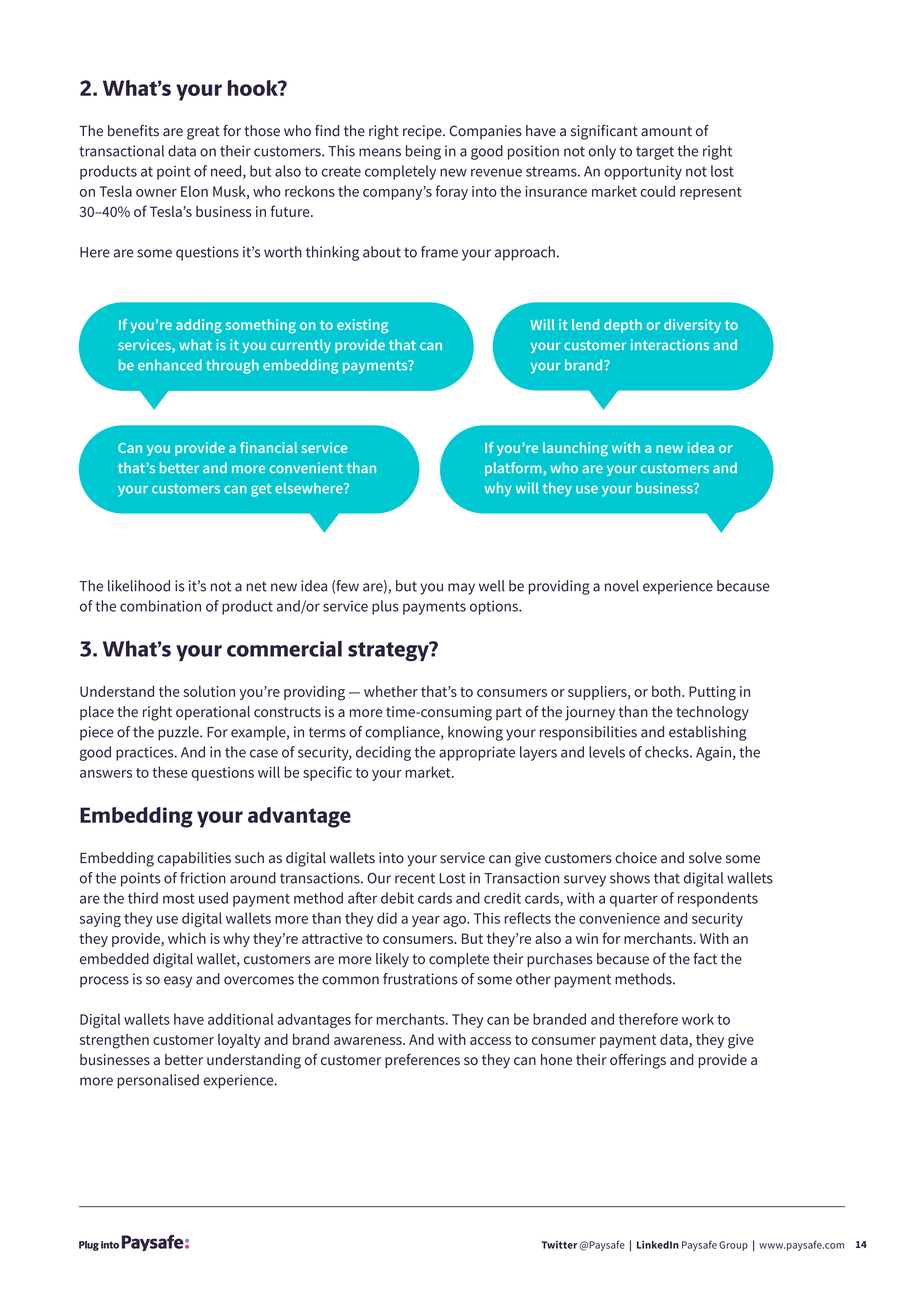  I want to click on which, so click(187, 938).
